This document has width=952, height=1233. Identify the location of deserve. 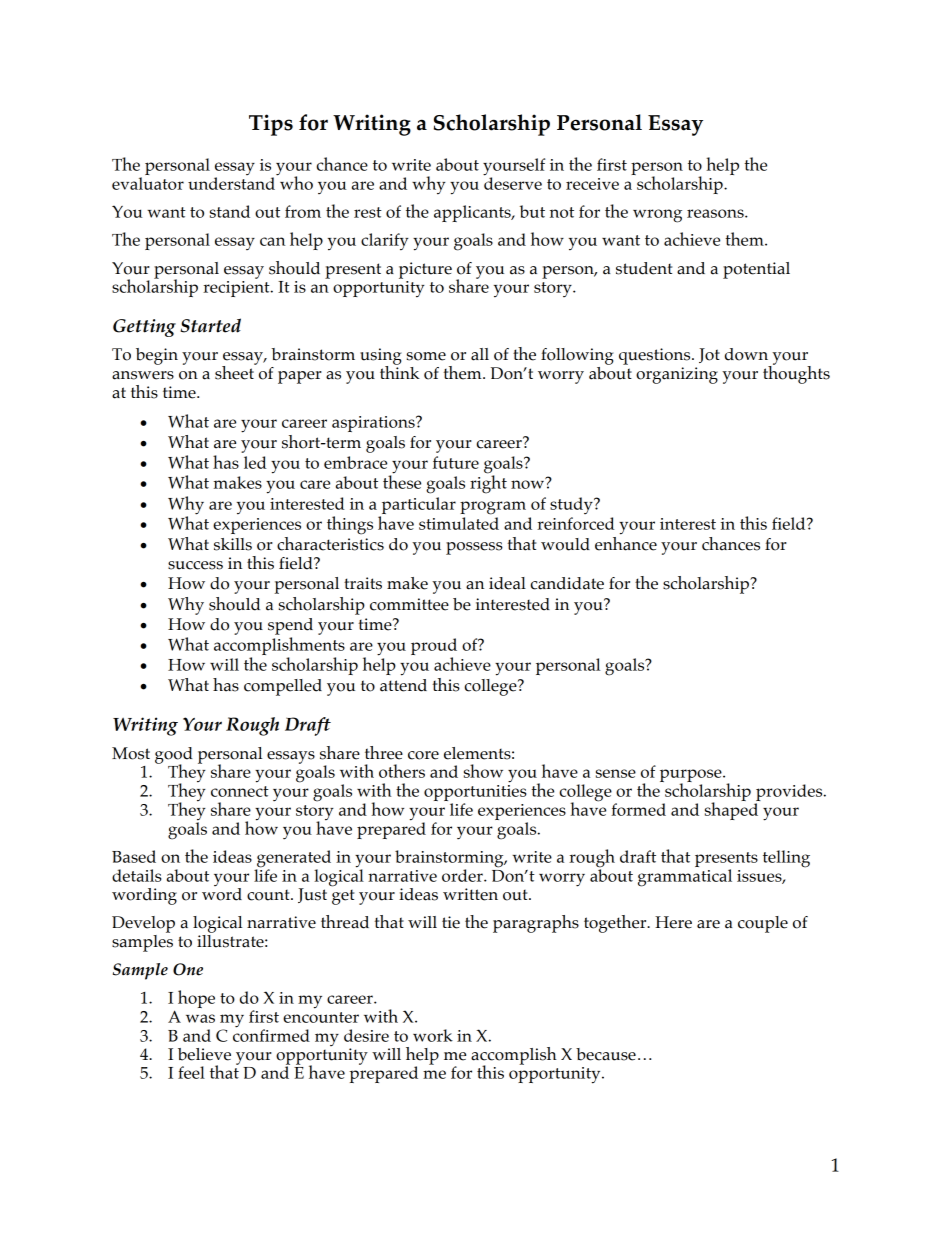
(513, 182).
